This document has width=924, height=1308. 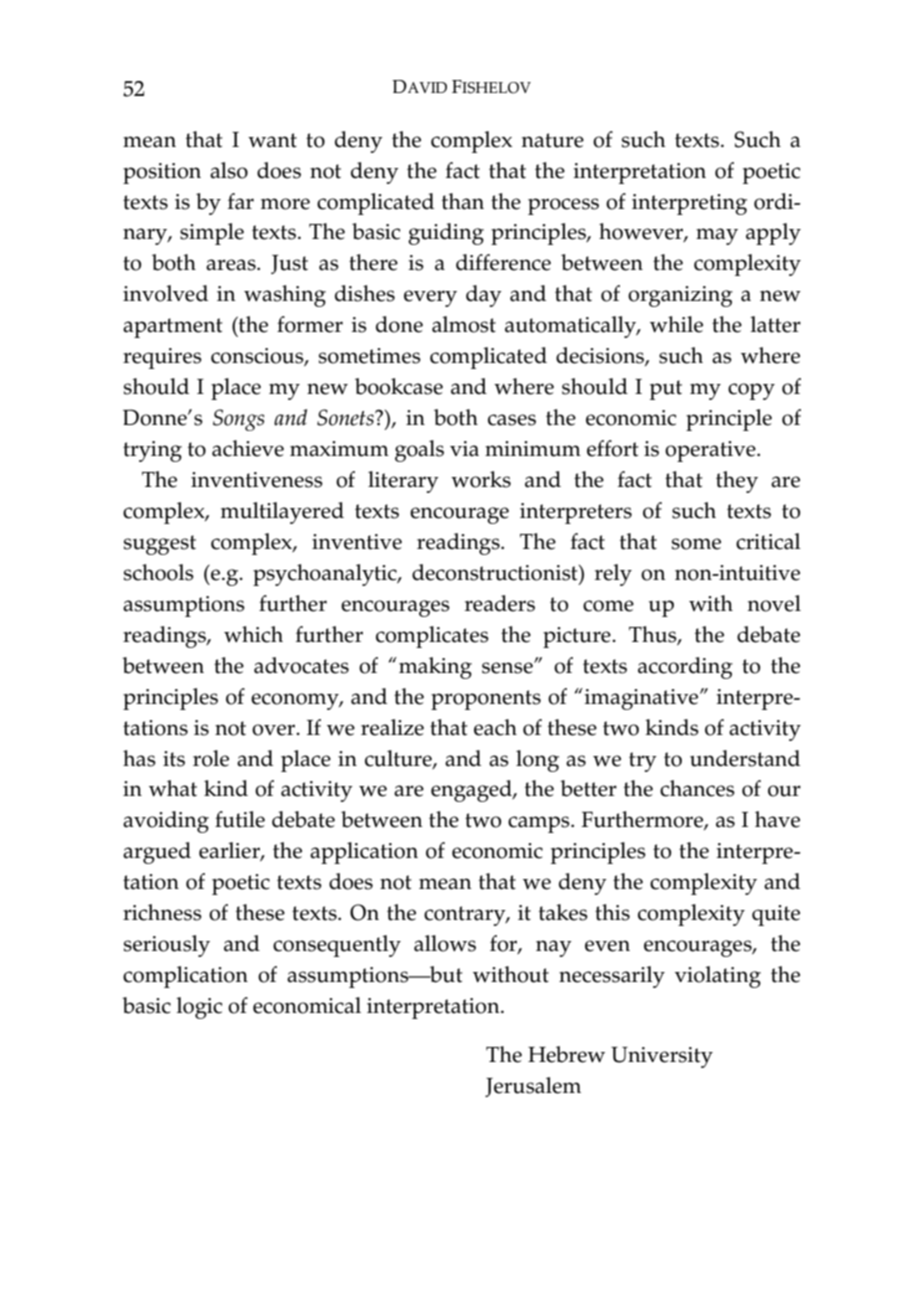 What do you see at coordinates (229, 170) in the document?
I see `also` at bounding box center [229, 170].
